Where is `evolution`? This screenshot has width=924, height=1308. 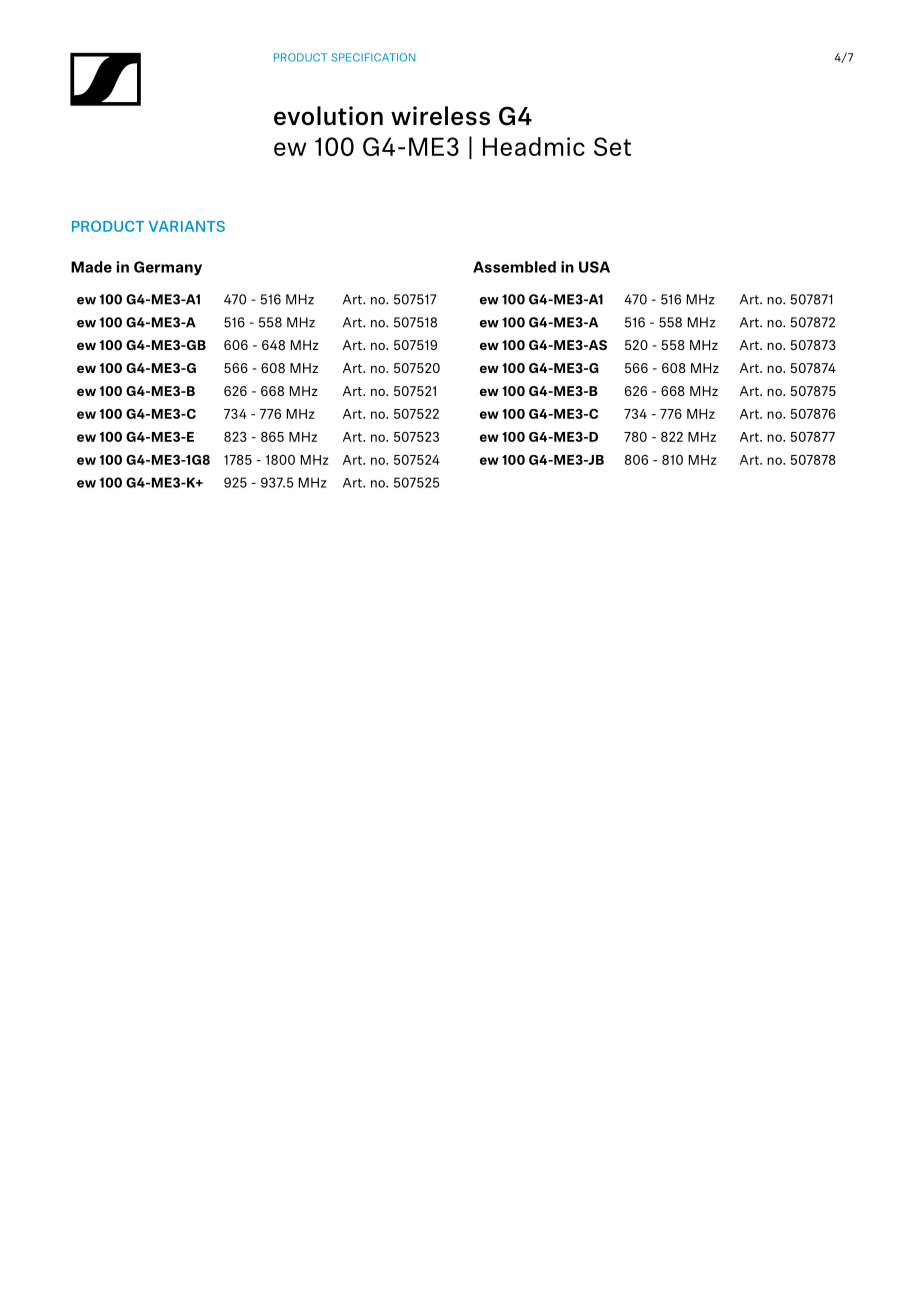 evolution is located at coordinates (328, 116).
